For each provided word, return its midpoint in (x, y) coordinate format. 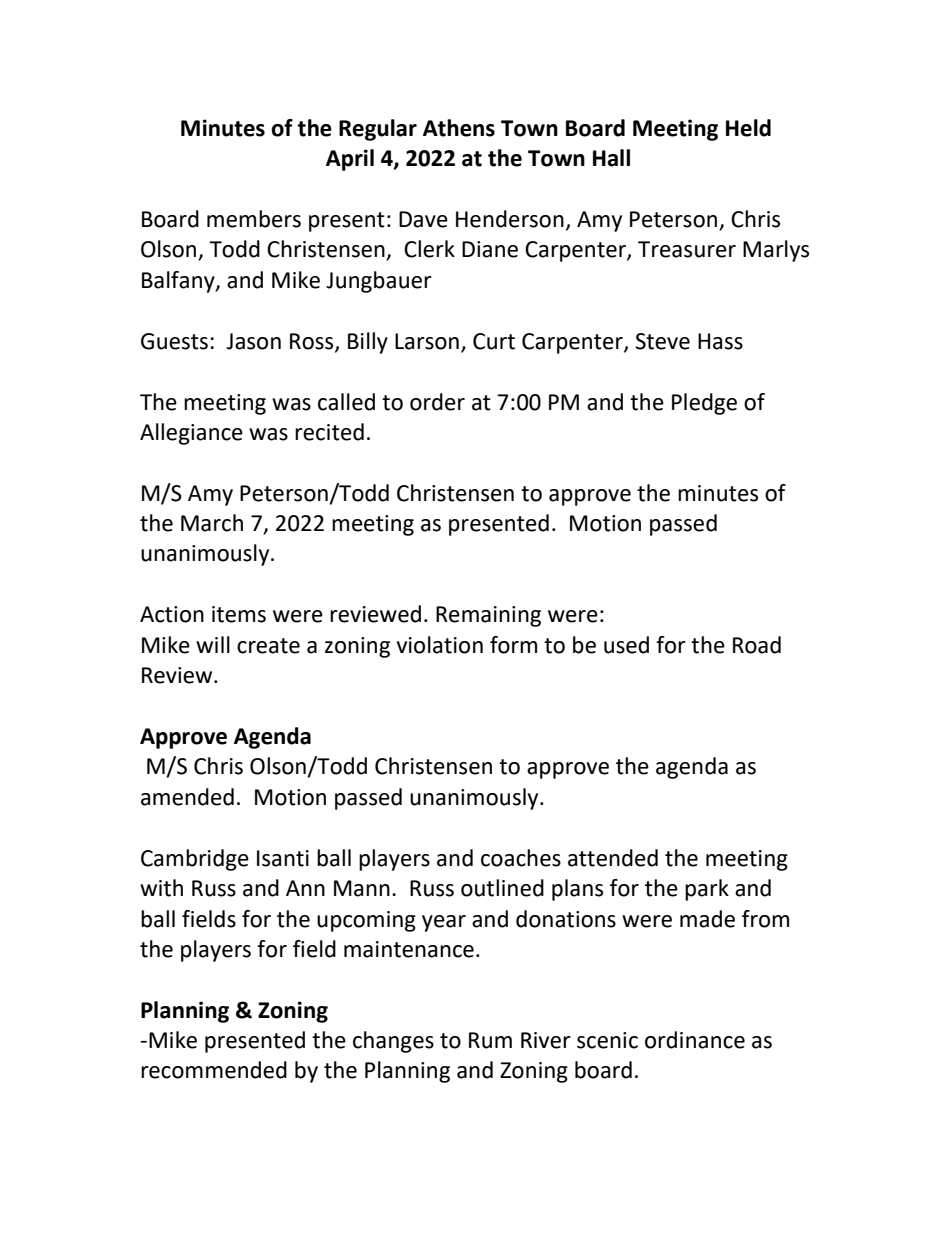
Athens (459, 128)
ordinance (695, 1040)
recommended (214, 1070)
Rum (490, 1040)
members (254, 219)
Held (748, 128)
